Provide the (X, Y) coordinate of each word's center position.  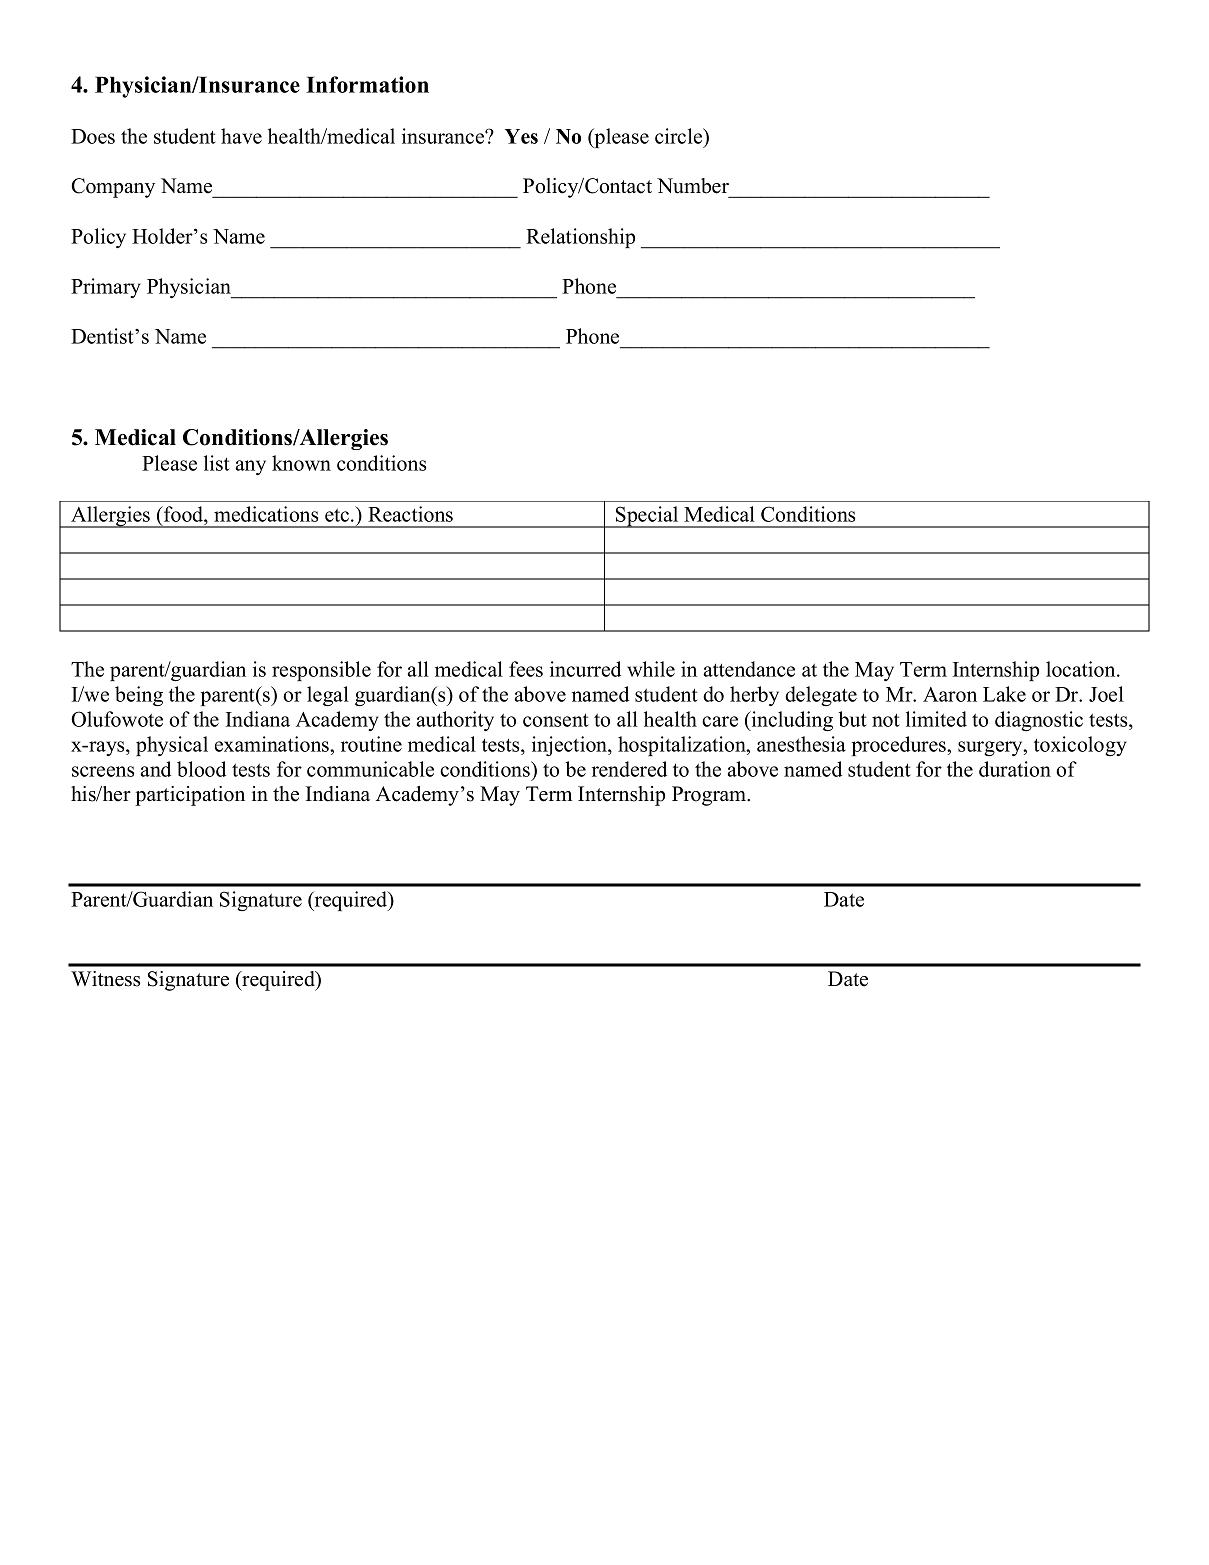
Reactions (410, 514)
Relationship (580, 238)
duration (1015, 769)
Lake (1004, 694)
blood (201, 769)
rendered (629, 769)
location (1082, 669)
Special (647, 517)
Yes (521, 136)
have (241, 136)
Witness (106, 979)
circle (680, 136)
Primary (106, 288)
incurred (585, 669)
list (217, 463)
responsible (321, 671)
